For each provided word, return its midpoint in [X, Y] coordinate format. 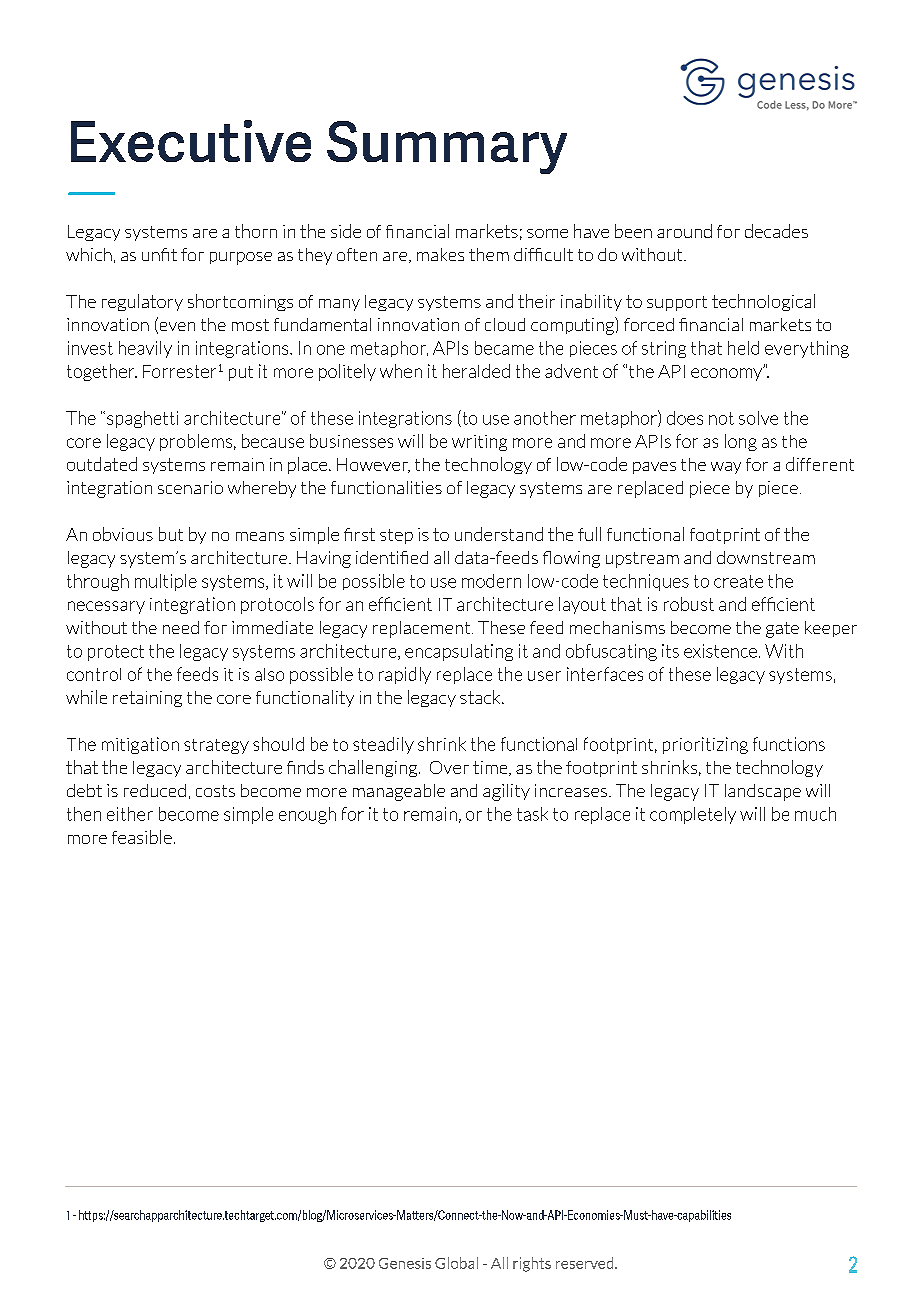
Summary [447, 147]
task [532, 814]
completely [693, 815]
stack [481, 697]
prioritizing [705, 745]
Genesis [405, 1263]
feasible [142, 837]
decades [776, 231]
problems [196, 442]
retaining [147, 699]
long [741, 442]
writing [479, 443]
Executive [191, 141]
